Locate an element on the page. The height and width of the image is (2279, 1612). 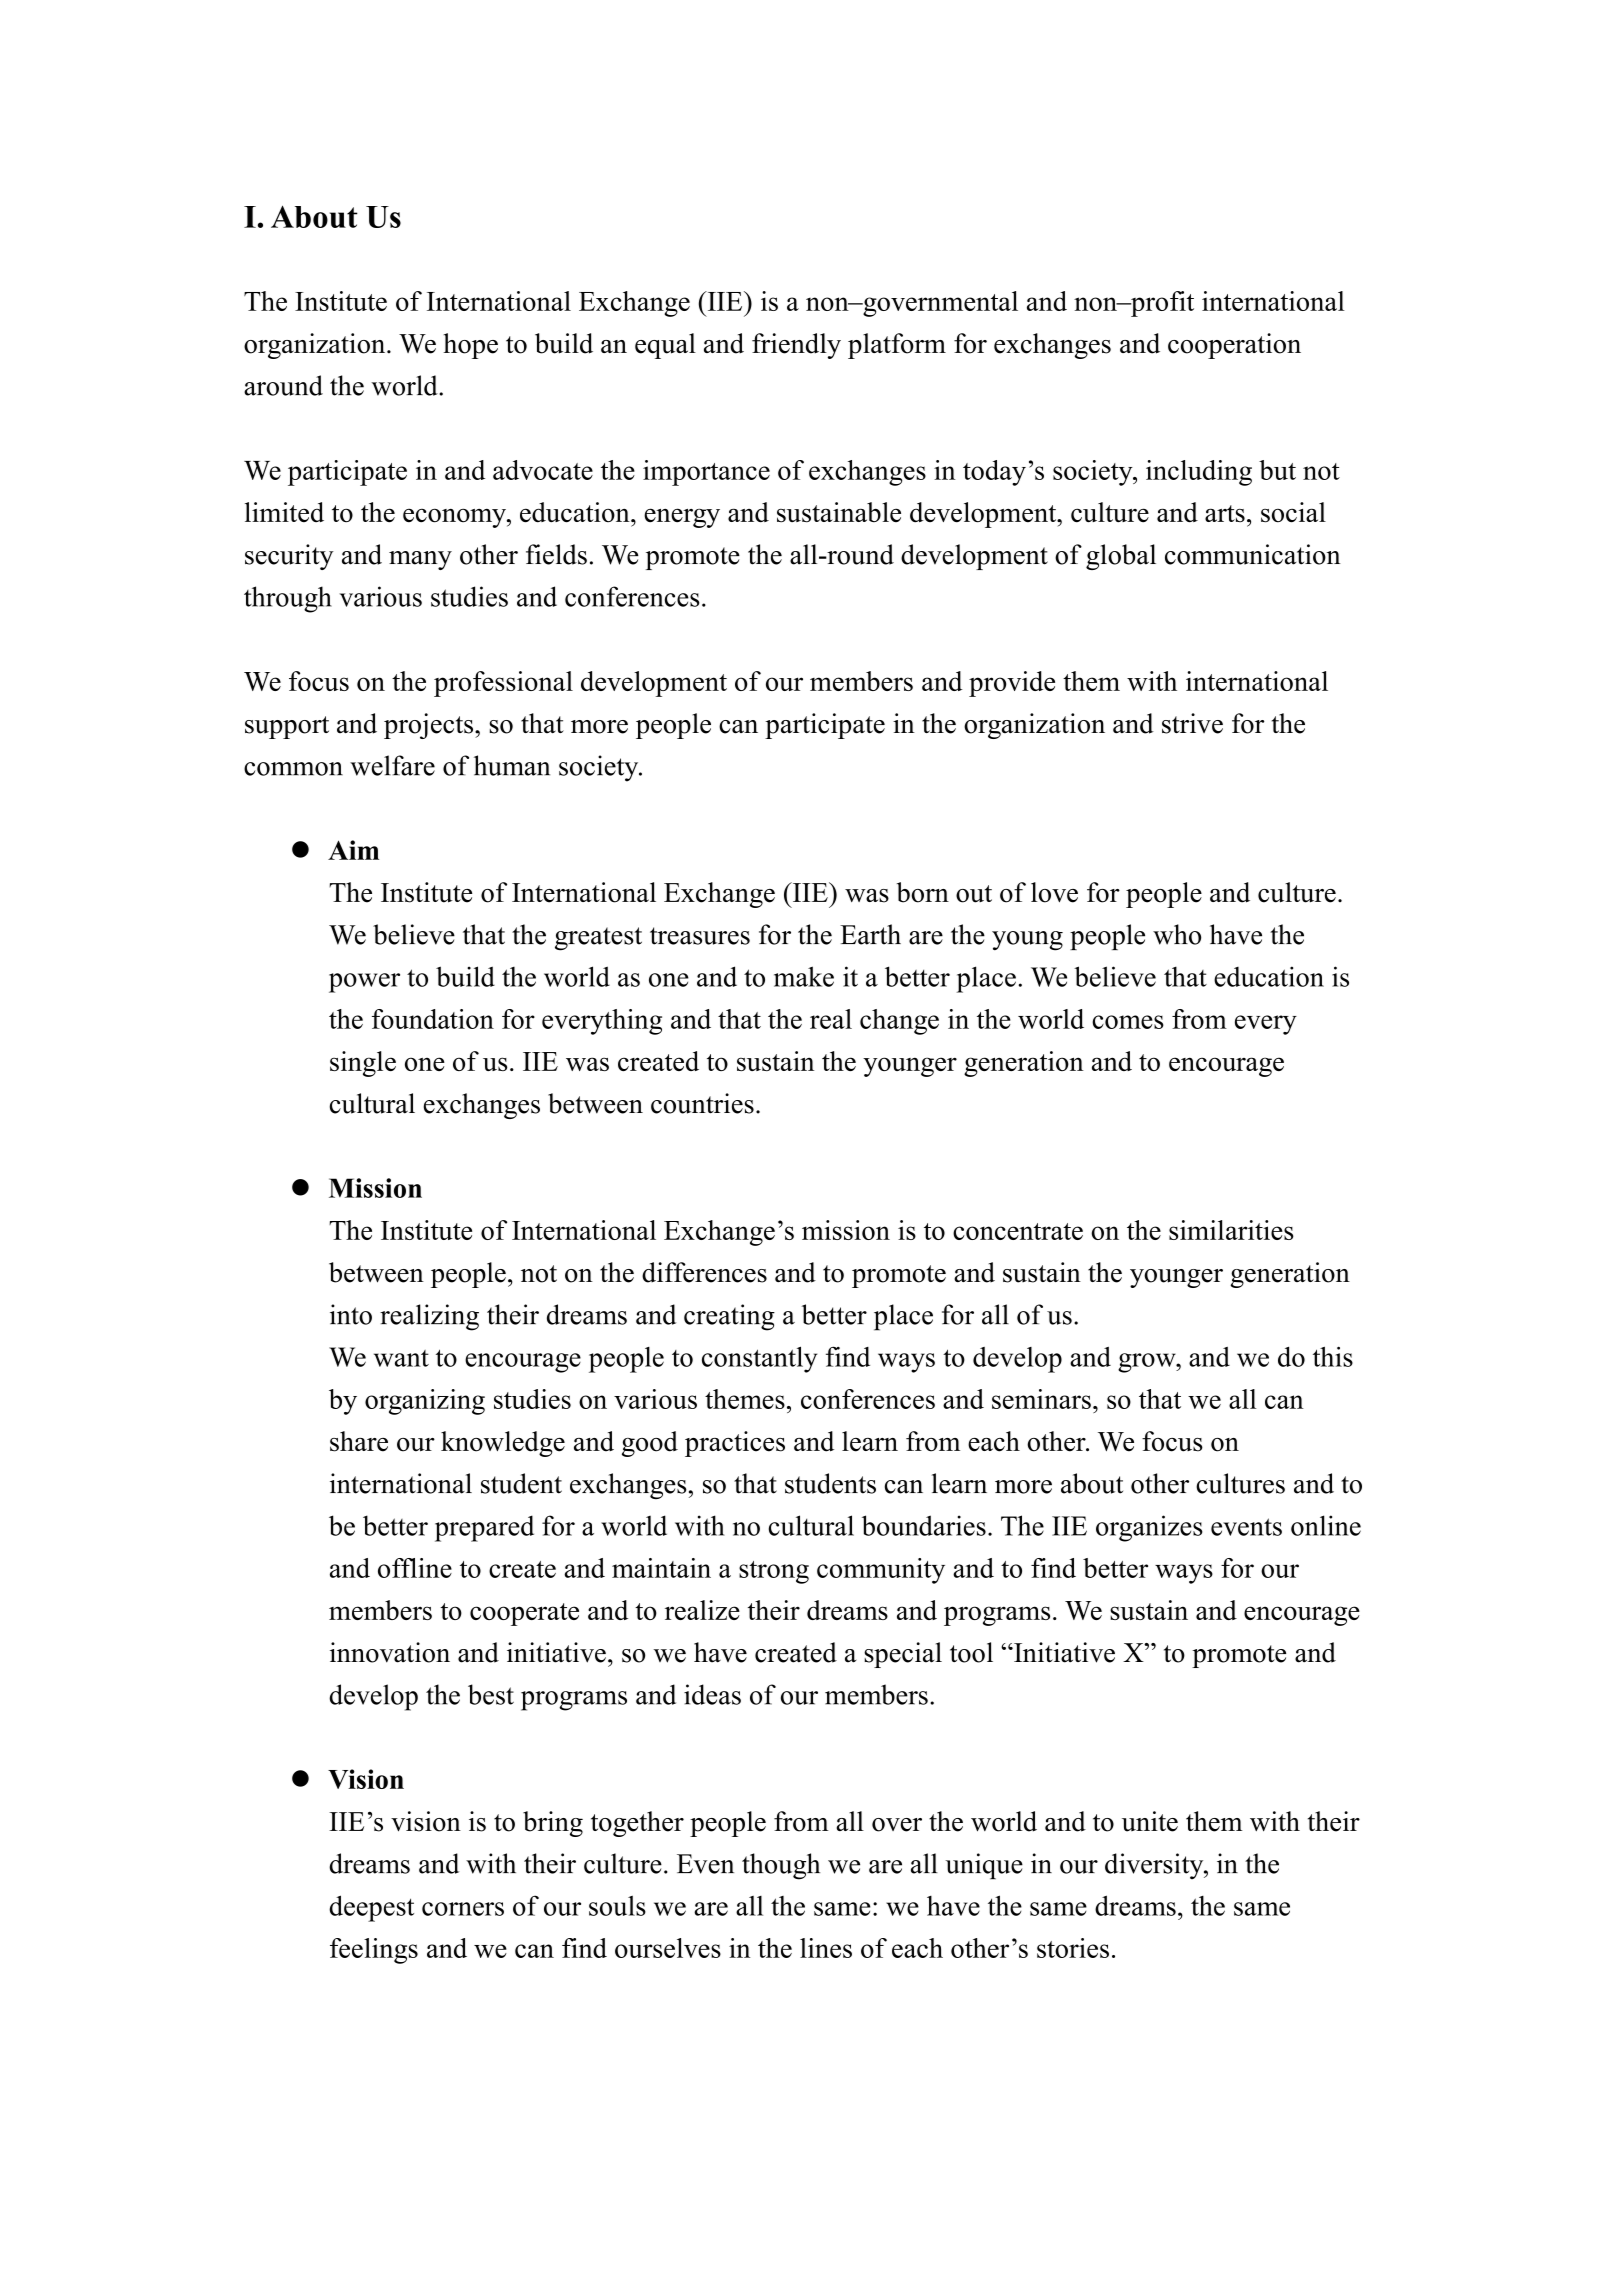
hope is located at coordinates (470, 346).
